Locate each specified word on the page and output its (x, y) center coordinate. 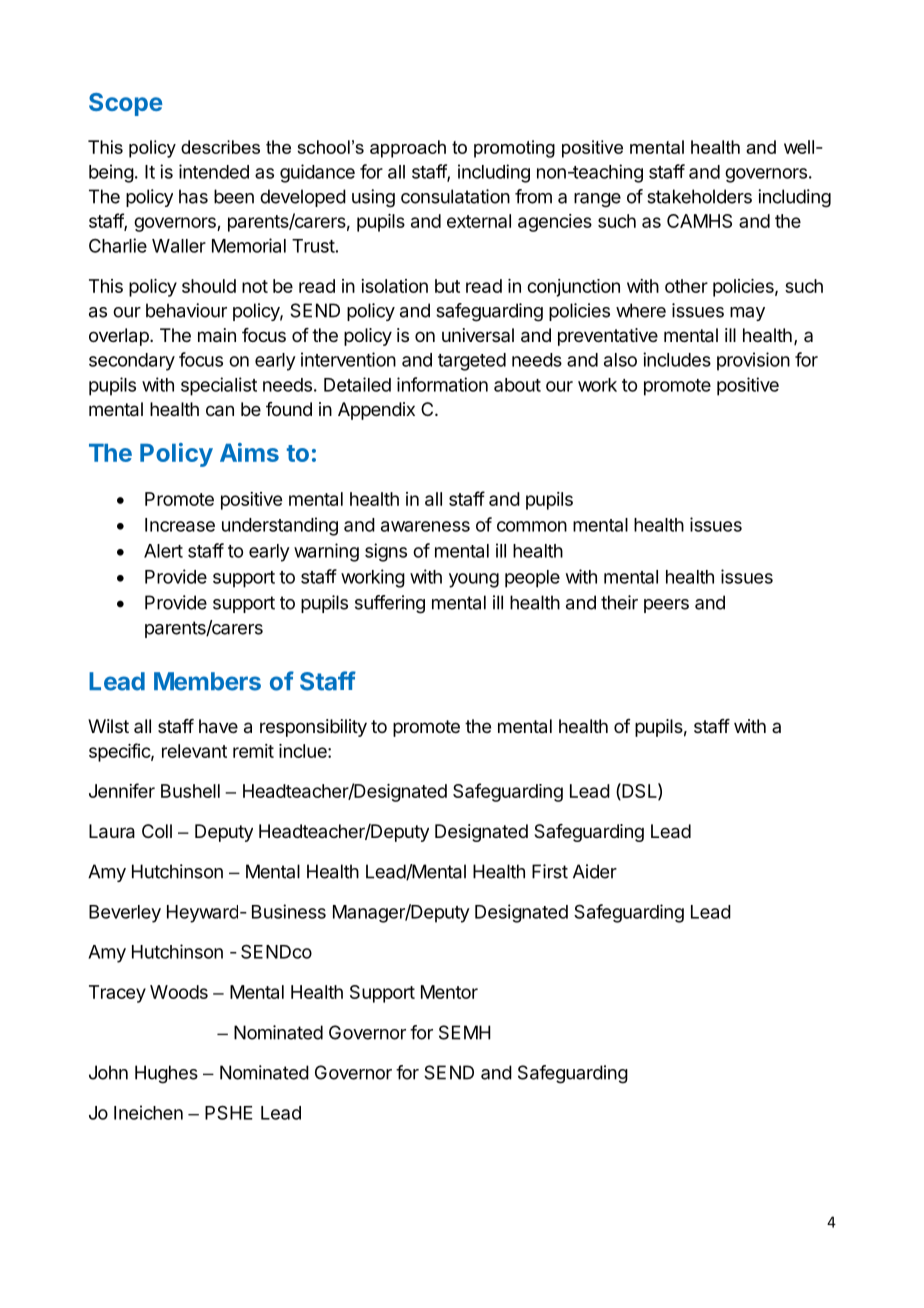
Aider (595, 871)
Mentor (449, 992)
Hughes (166, 1074)
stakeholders (699, 196)
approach (408, 149)
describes (220, 147)
